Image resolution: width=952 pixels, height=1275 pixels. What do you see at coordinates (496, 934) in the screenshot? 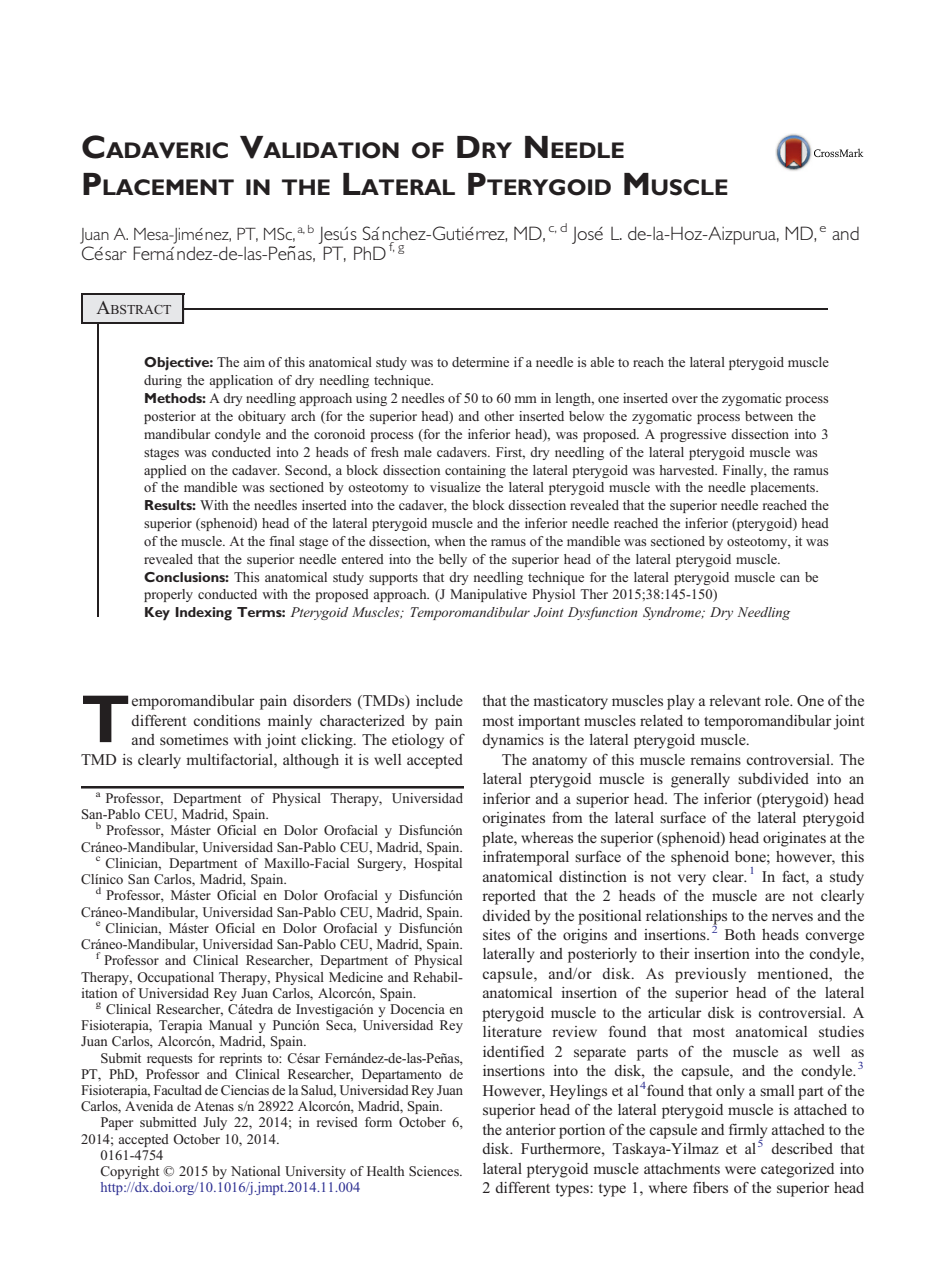
I see `sites` at bounding box center [496, 934].
